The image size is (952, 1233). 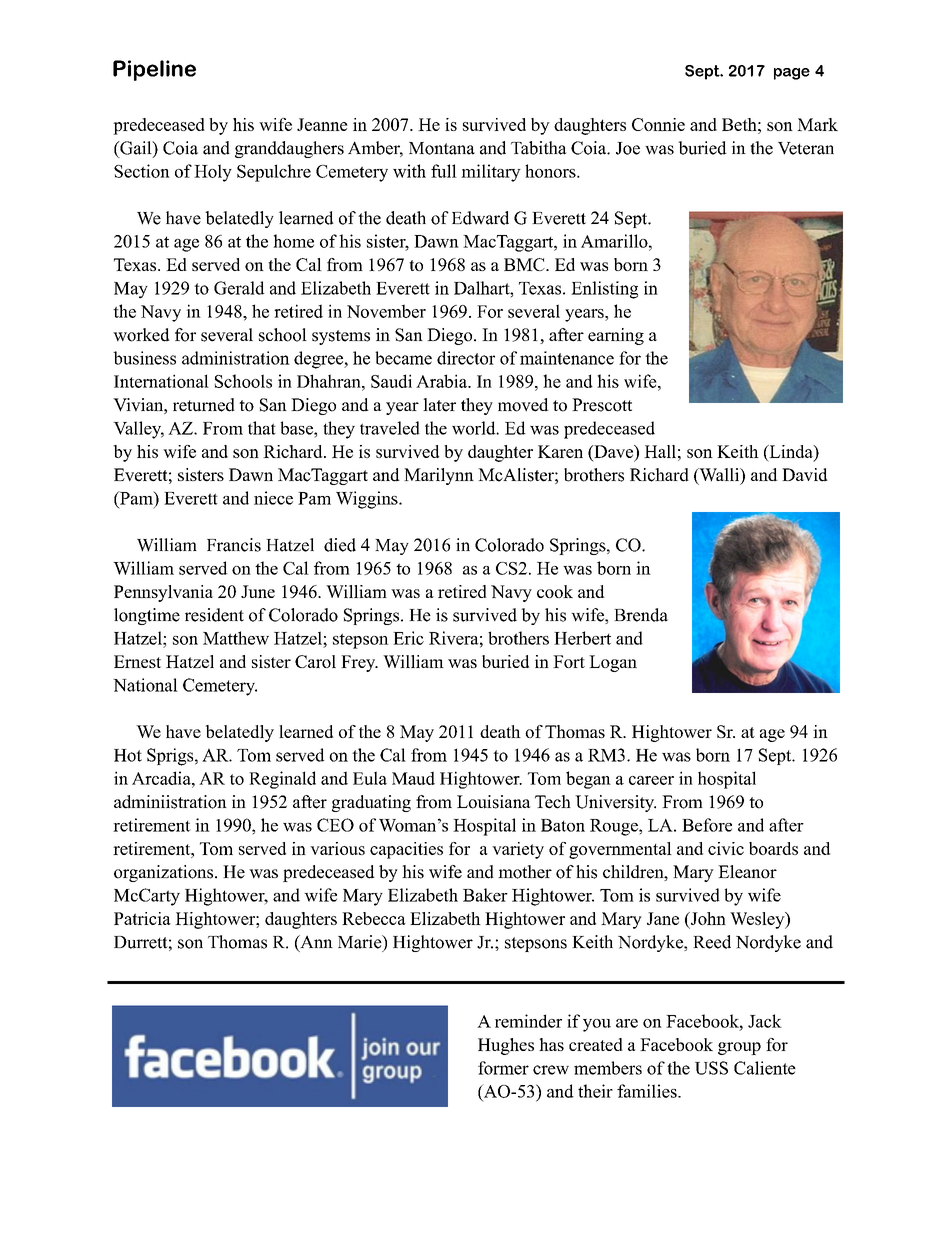 What do you see at coordinates (214, 615) in the screenshot?
I see `resident` at bounding box center [214, 615].
